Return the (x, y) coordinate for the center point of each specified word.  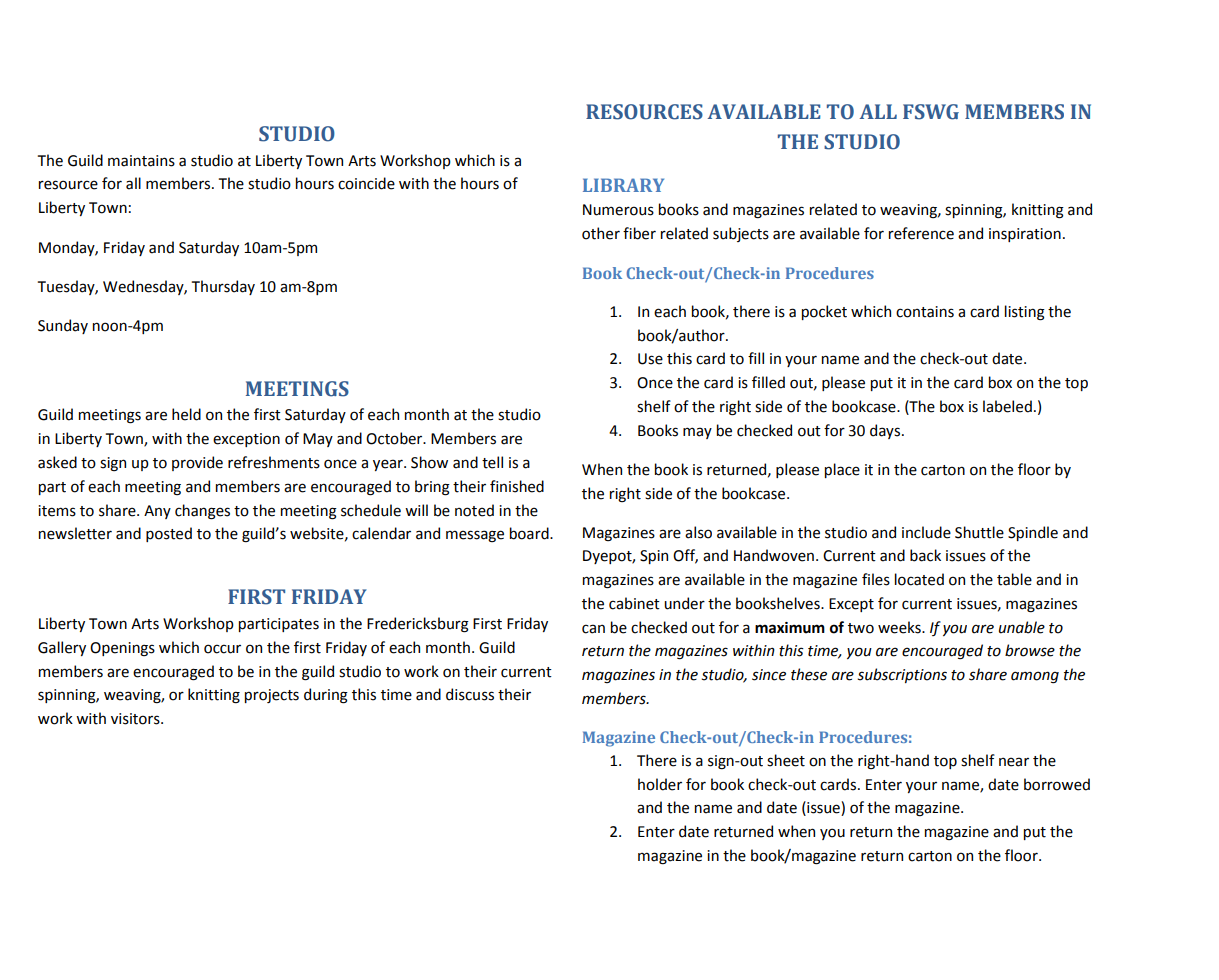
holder (660, 784)
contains (925, 312)
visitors (136, 719)
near (1014, 762)
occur (222, 649)
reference (921, 233)
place (842, 470)
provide (197, 463)
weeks (900, 627)
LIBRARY (623, 185)
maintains (141, 161)
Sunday (63, 326)
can (593, 629)
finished (517, 486)
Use (650, 359)
